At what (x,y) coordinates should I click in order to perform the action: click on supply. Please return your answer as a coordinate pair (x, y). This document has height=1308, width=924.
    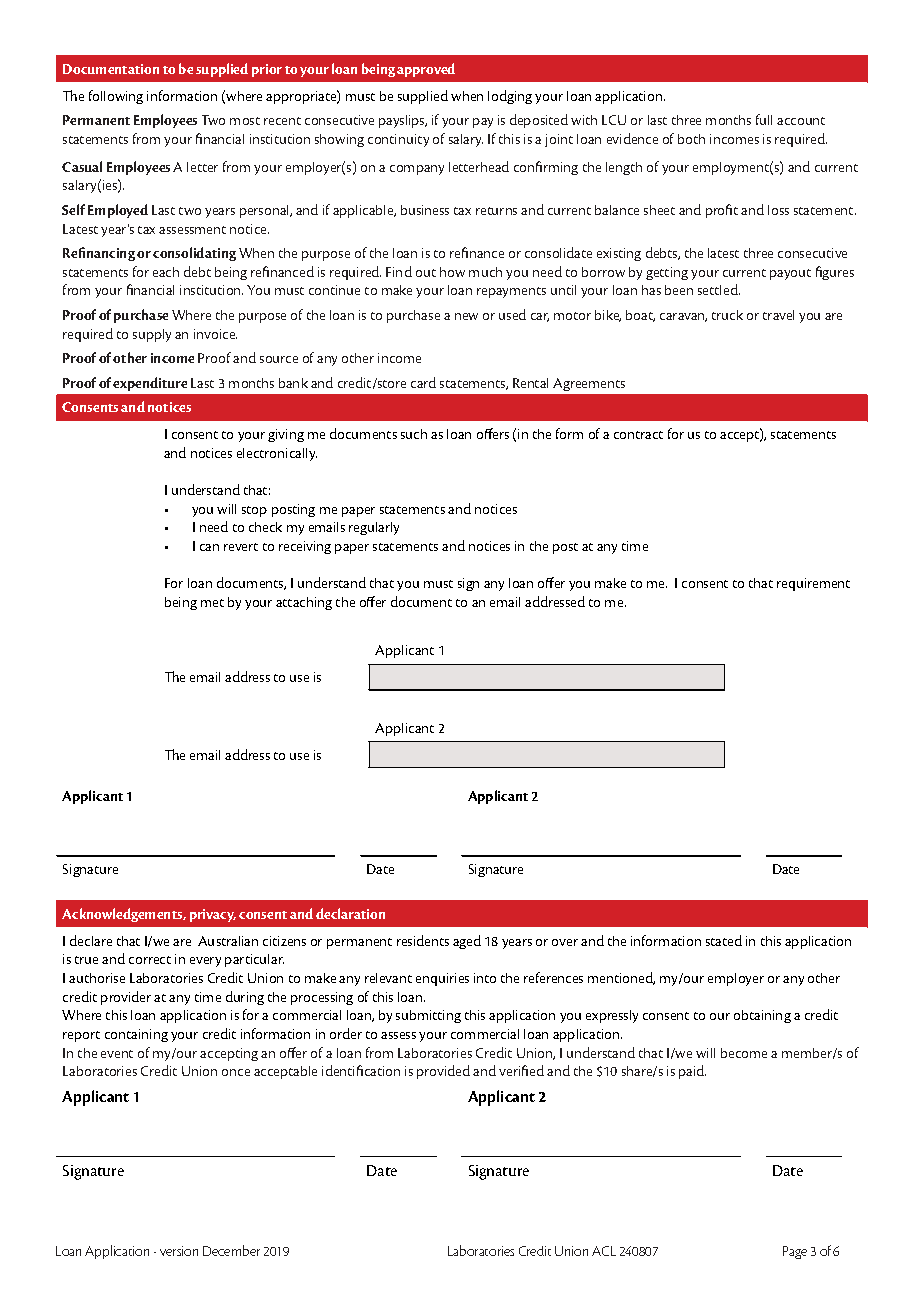
    Looking at the image, I should click on (152, 335).
